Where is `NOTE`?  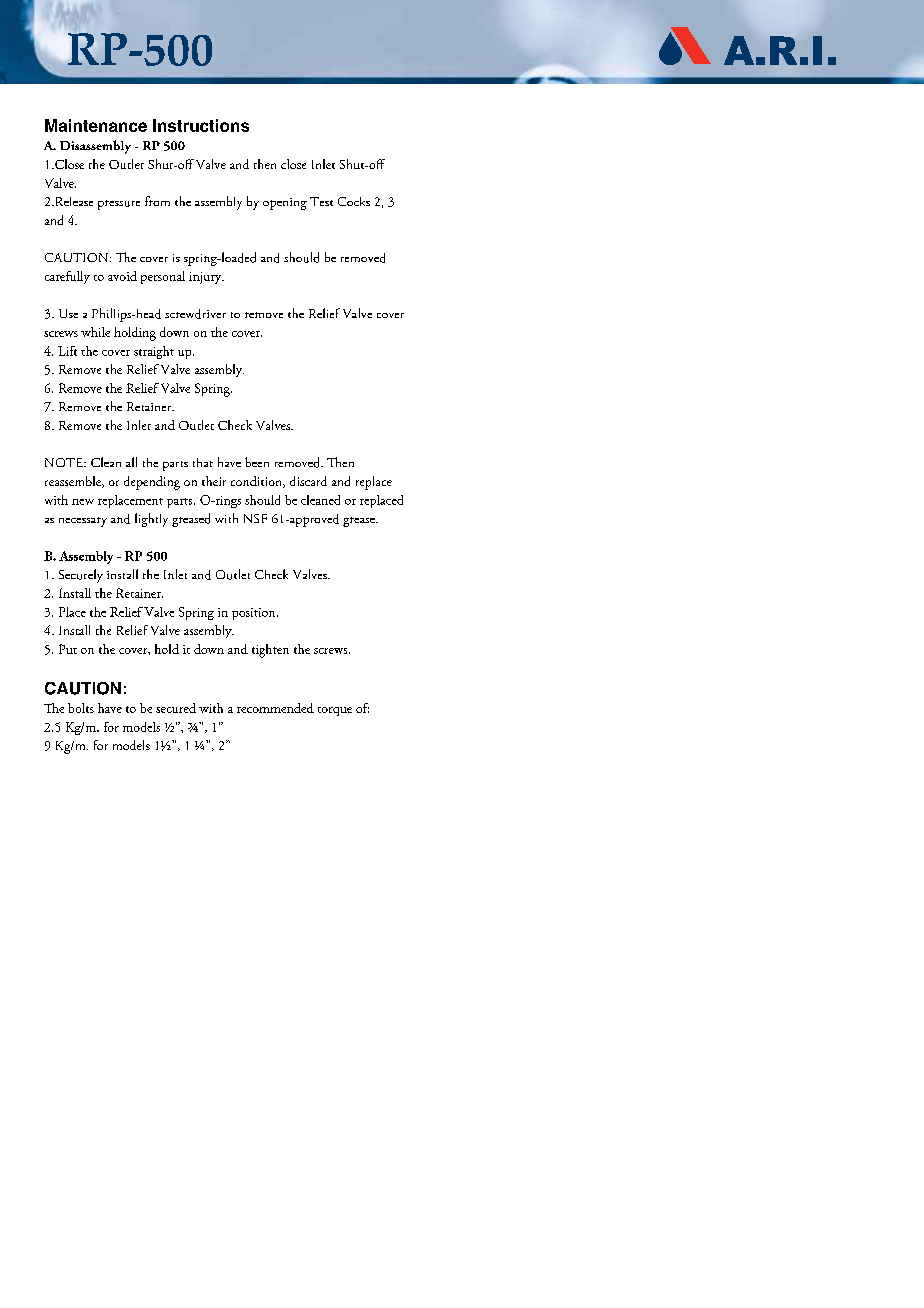 NOTE is located at coordinates (65, 462).
